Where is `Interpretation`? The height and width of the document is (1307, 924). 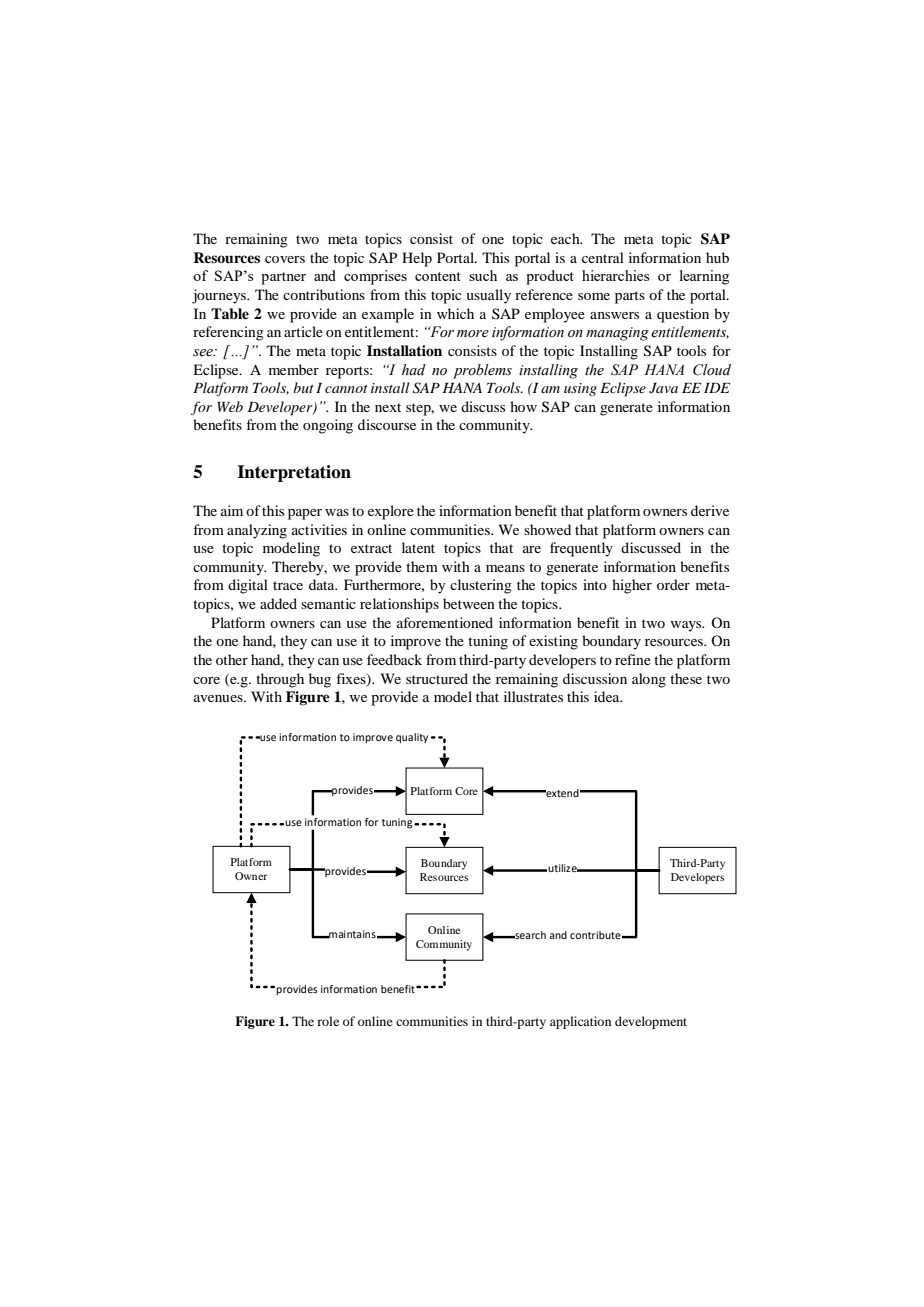 Interpretation is located at coordinates (294, 473).
